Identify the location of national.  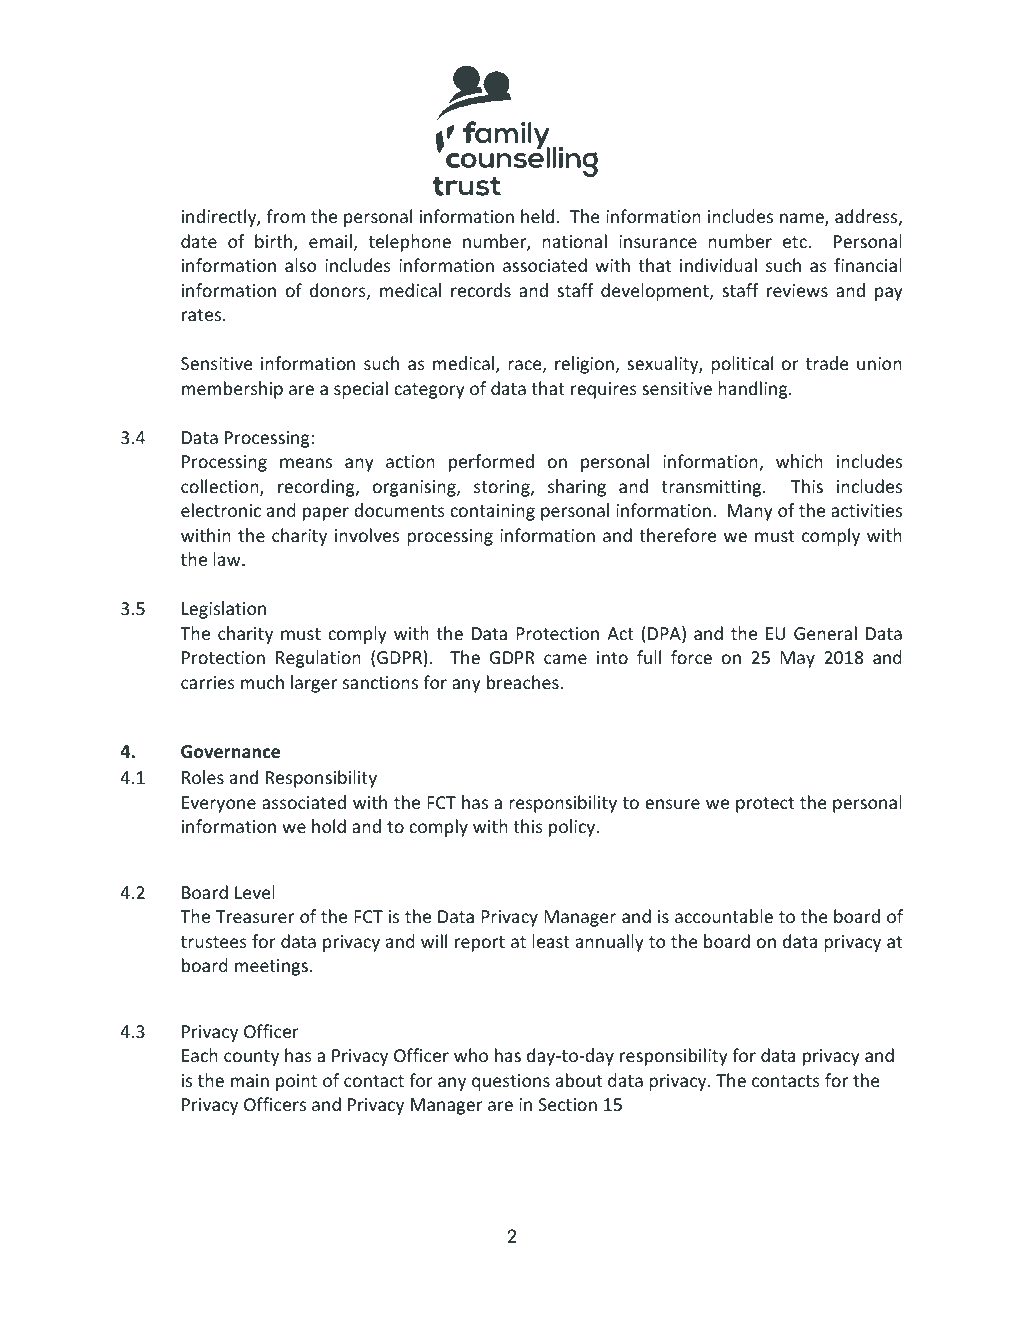
(574, 241).
